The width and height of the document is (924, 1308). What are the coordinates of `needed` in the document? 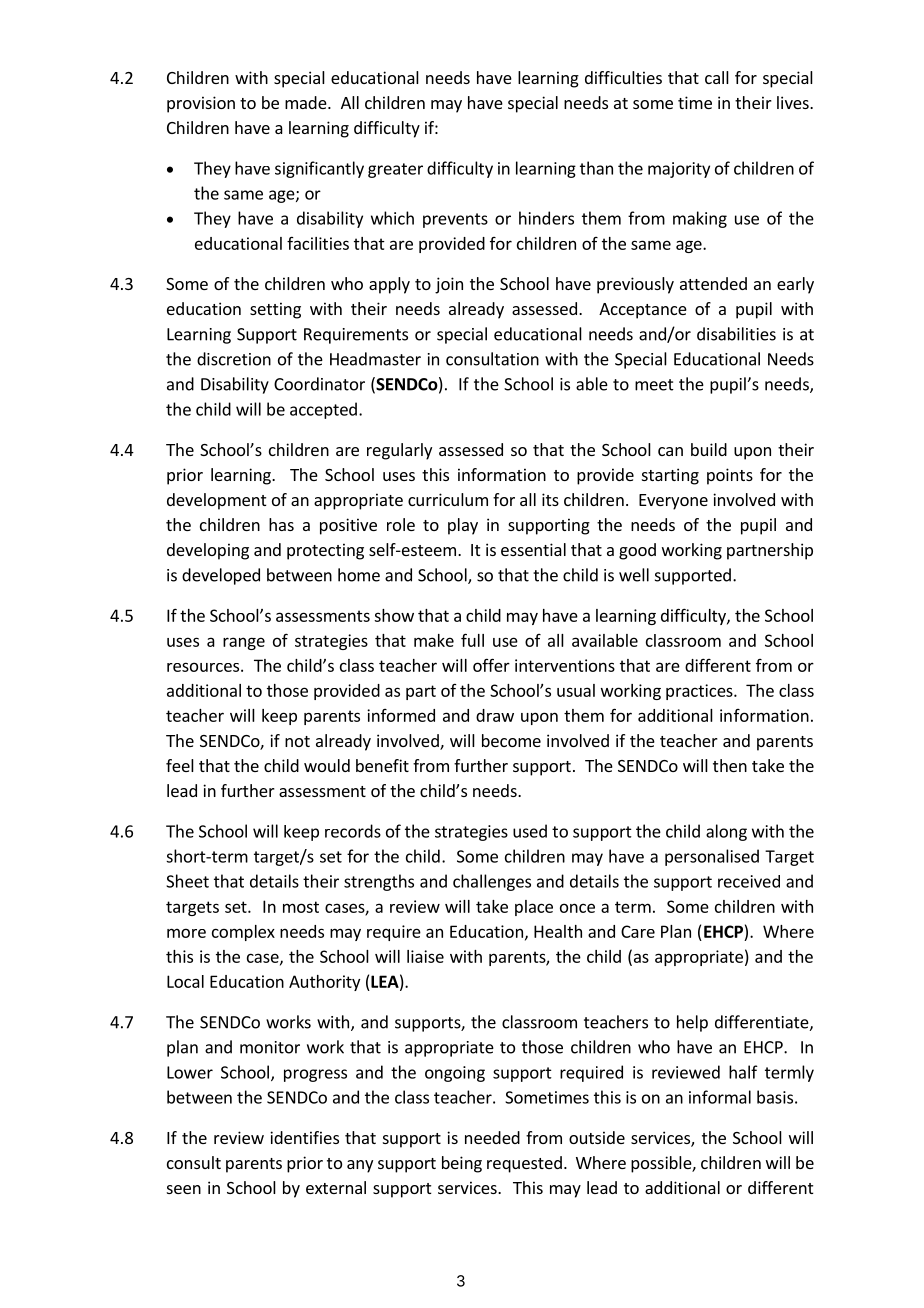 It's located at (492, 1137).
